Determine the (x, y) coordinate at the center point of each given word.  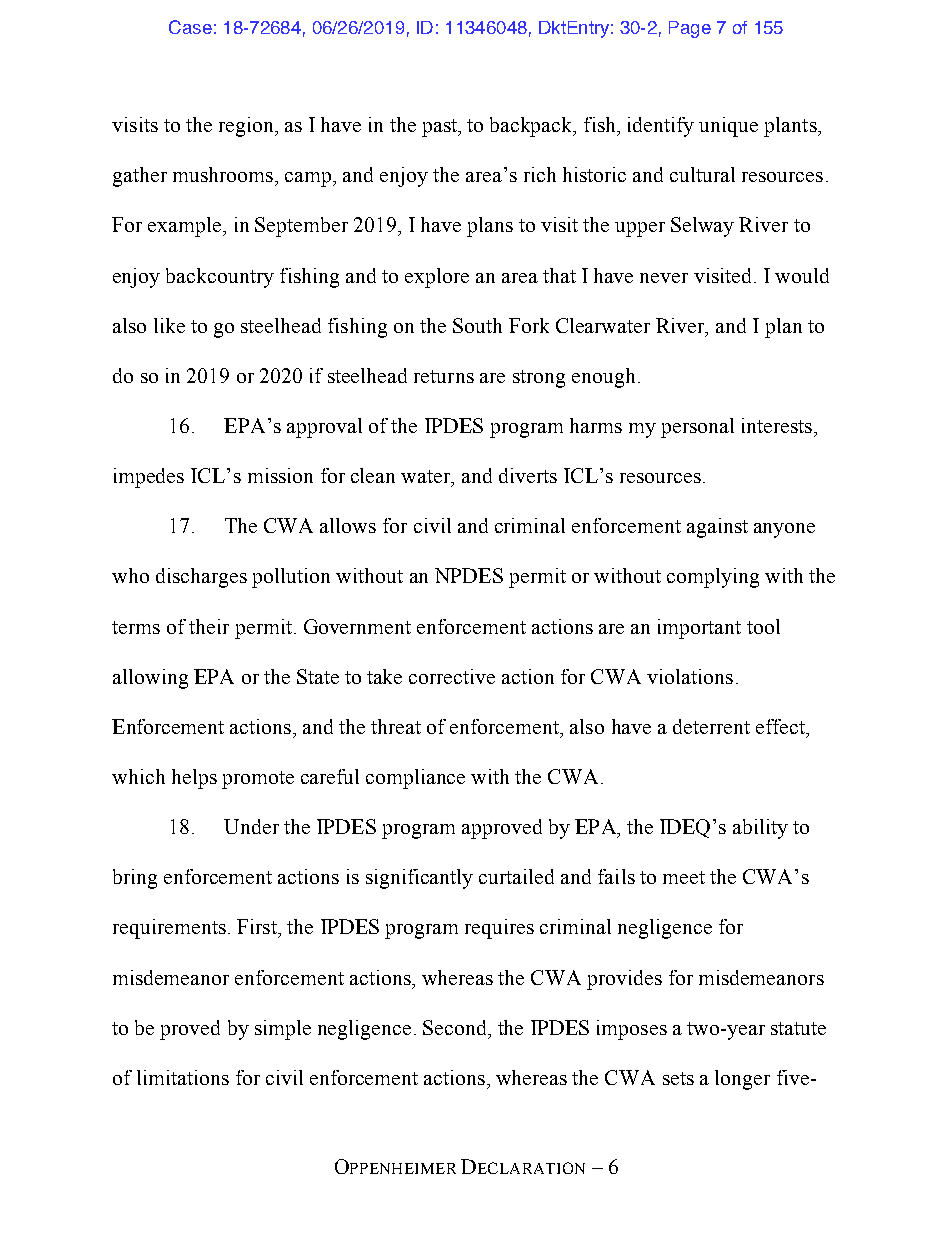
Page (690, 29)
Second (456, 1027)
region (247, 127)
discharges (201, 578)
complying (713, 578)
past (441, 128)
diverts (528, 475)
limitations (183, 1077)
